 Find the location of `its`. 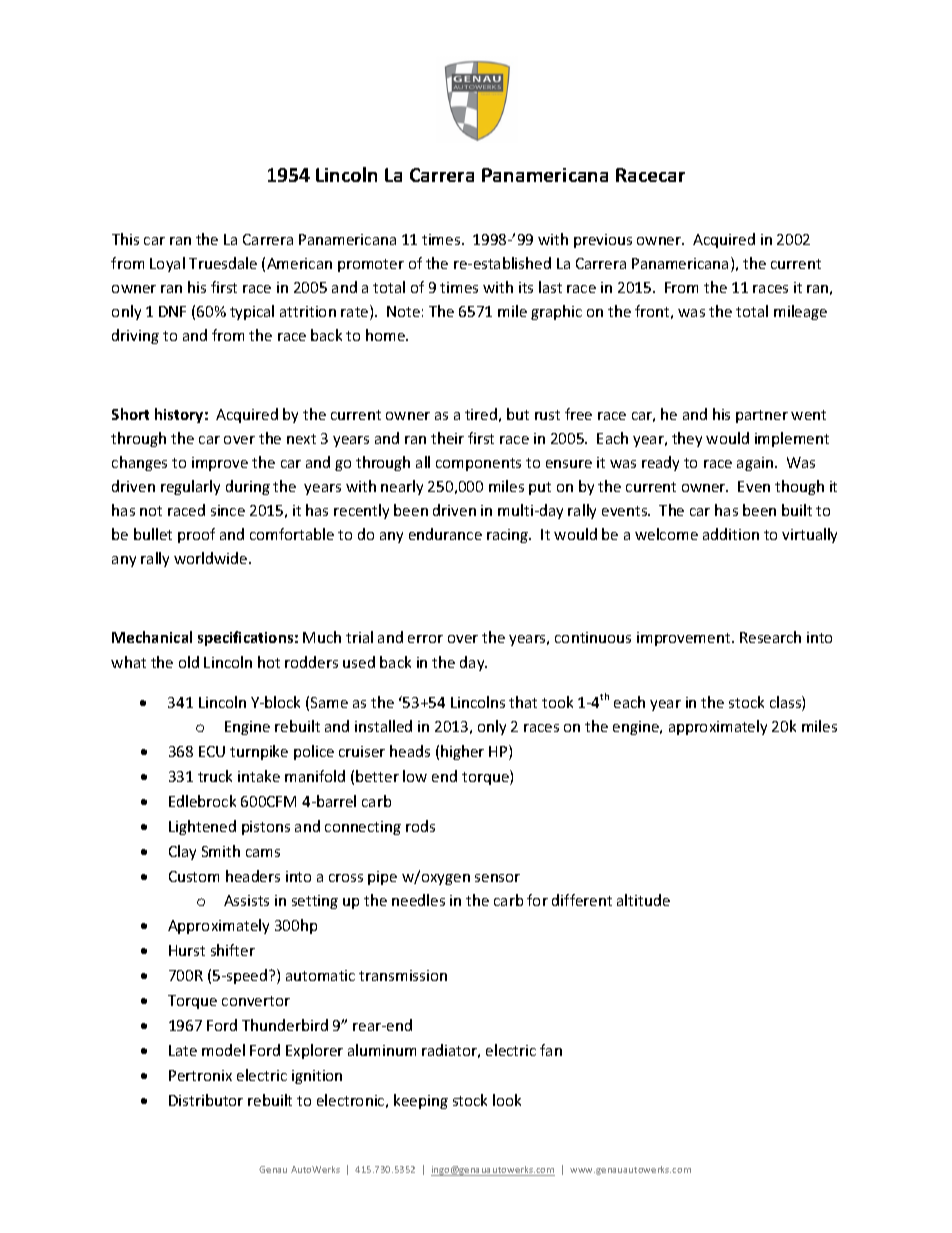

its is located at coordinates (526, 287).
